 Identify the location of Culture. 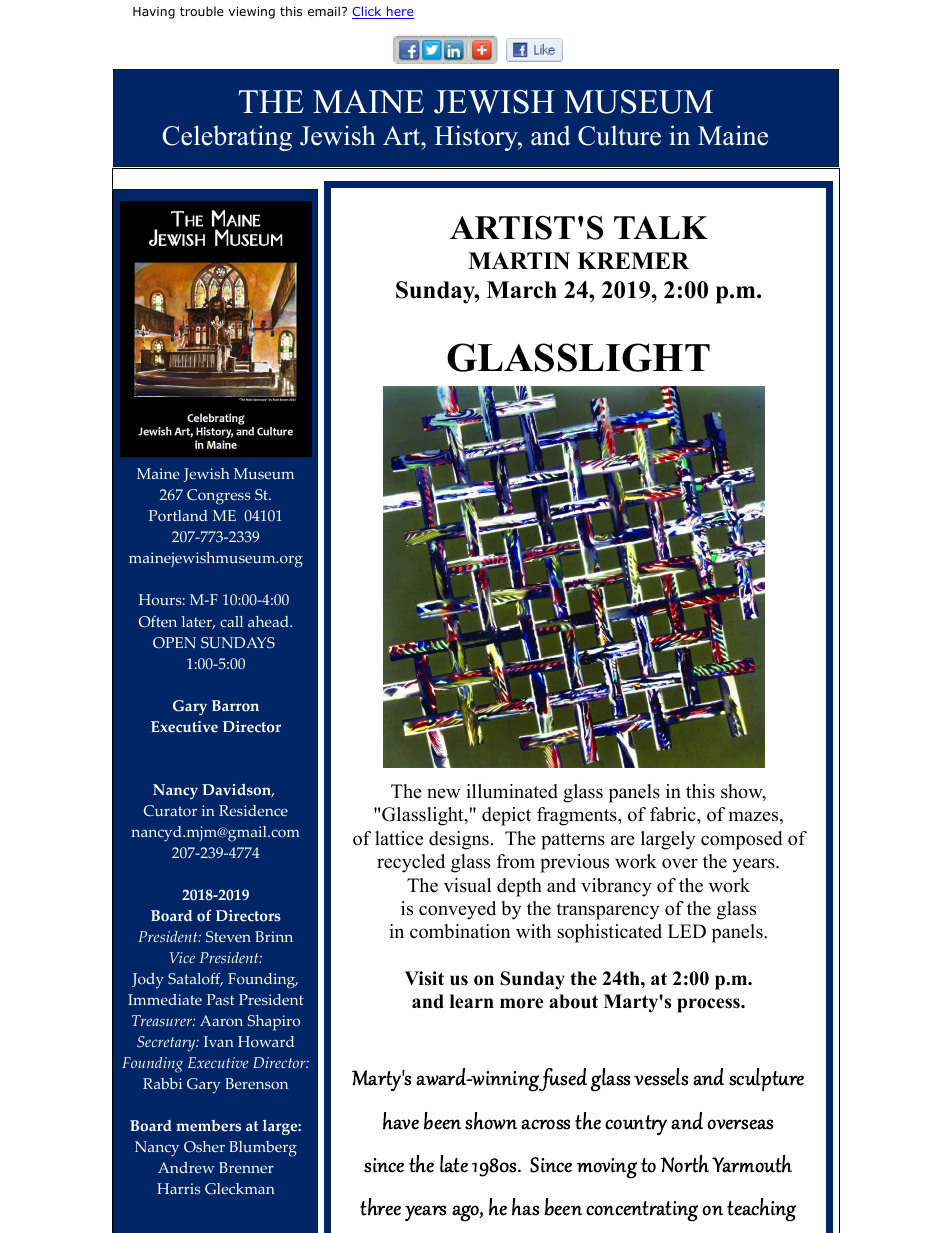
(619, 135).
